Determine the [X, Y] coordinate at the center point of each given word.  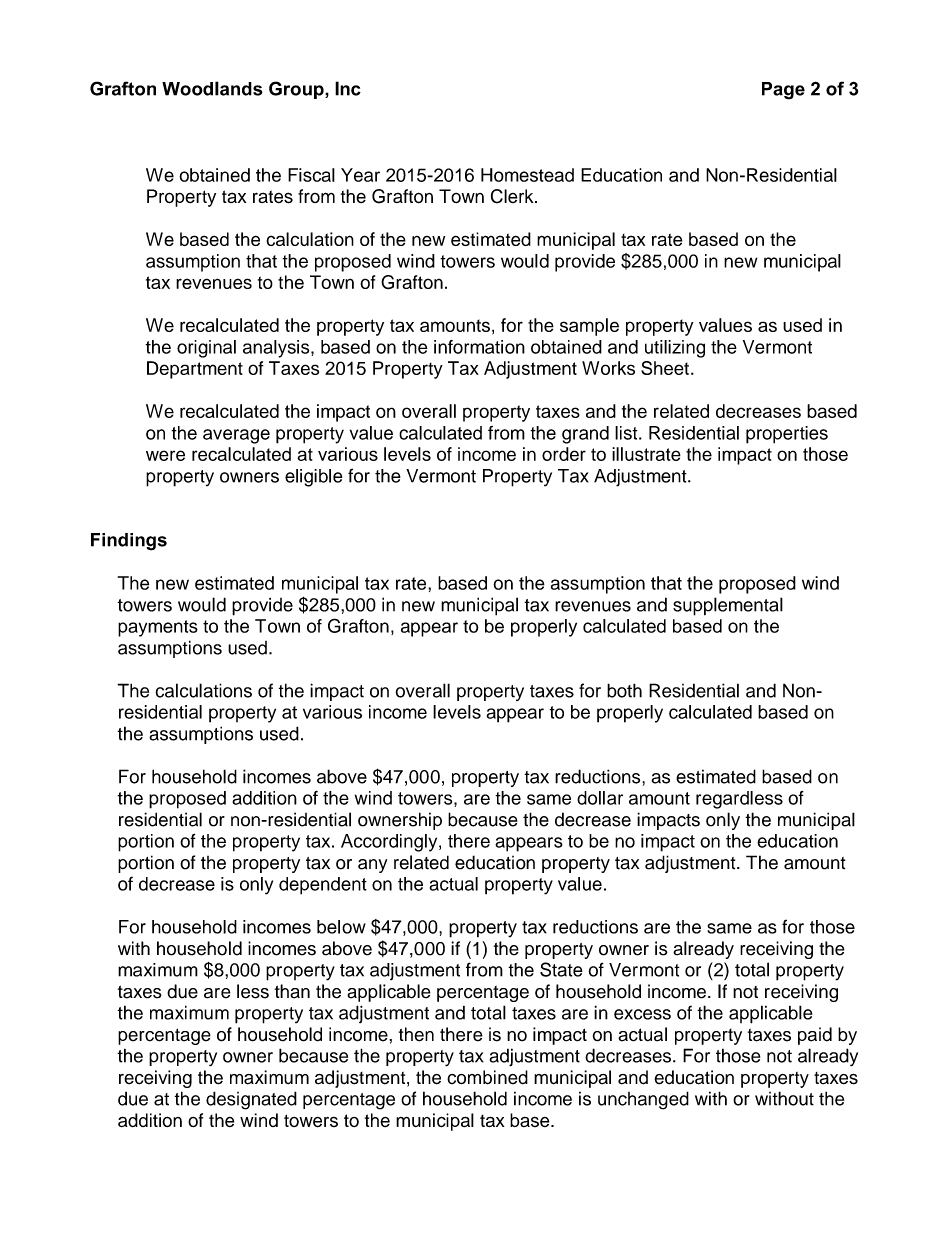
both [624, 690]
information [479, 347]
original [206, 349]
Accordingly [390, 843]
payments [158, 628]
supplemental [728, 606]
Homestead [527, 175]
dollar [600, 798]
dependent [323, 886]
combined [487, 1077]
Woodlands [212, 88]
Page [783, 91]
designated [251, 1100]
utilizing [675, 349]
